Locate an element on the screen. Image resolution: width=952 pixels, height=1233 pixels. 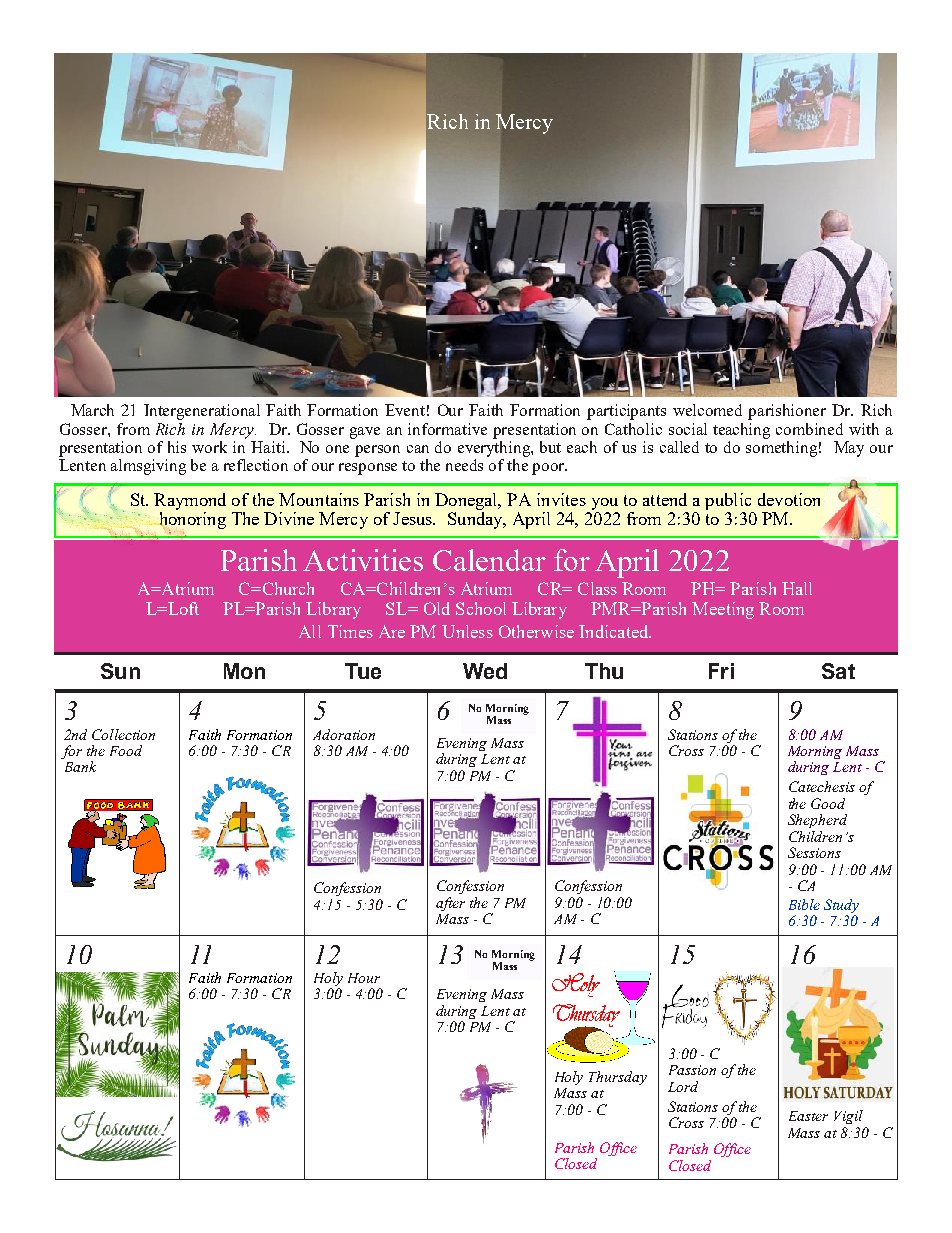
Catechesis is located at coordinates (822, 786).
